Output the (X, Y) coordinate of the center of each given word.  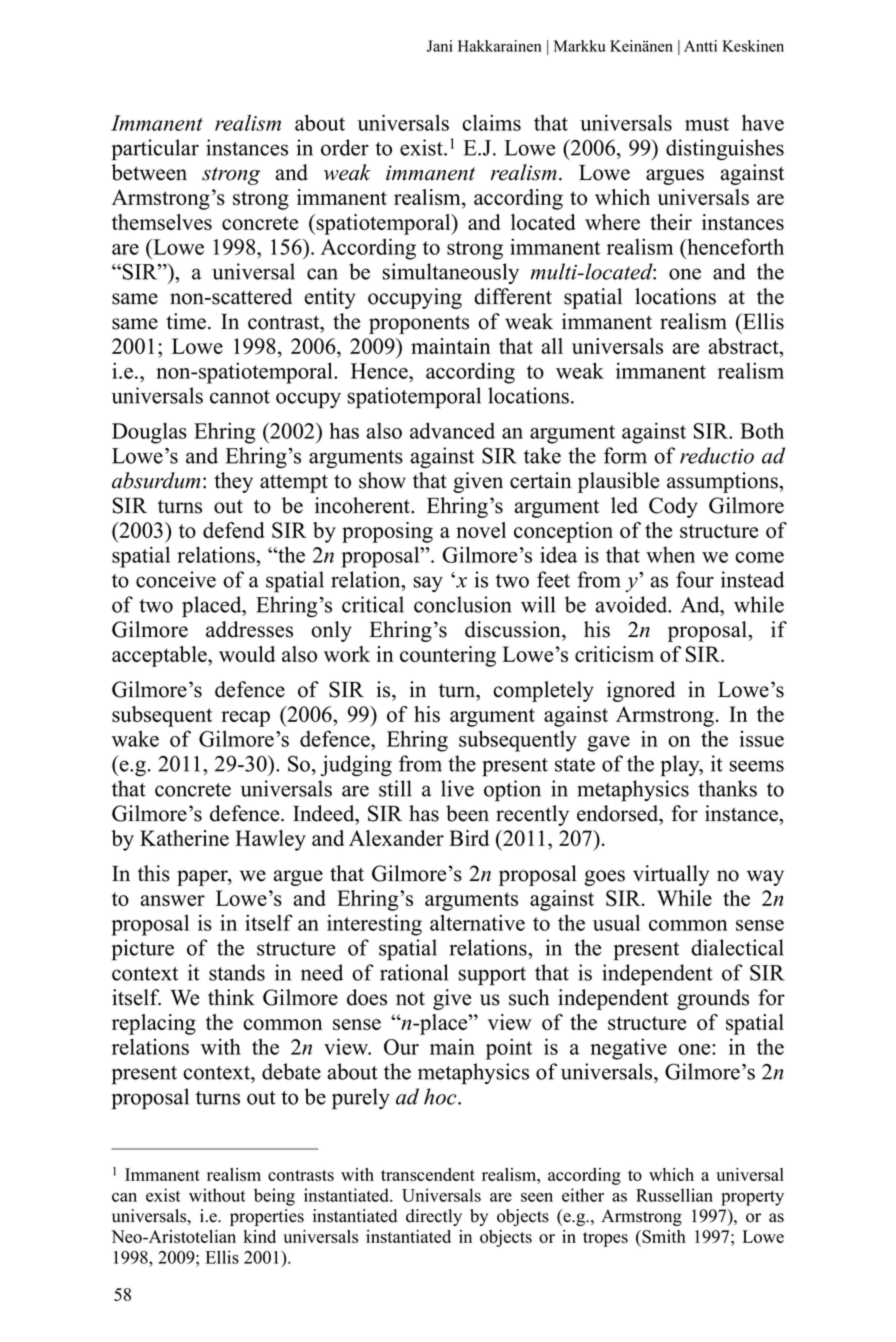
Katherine (184, 838)
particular (155, 150)
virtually (671, 875)
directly (434, 1217)
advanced (452, 430)
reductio (717, 455)
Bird (469, 838)
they (233, 482)
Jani (440, 46)
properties (267, 1217)
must (707, 124)
